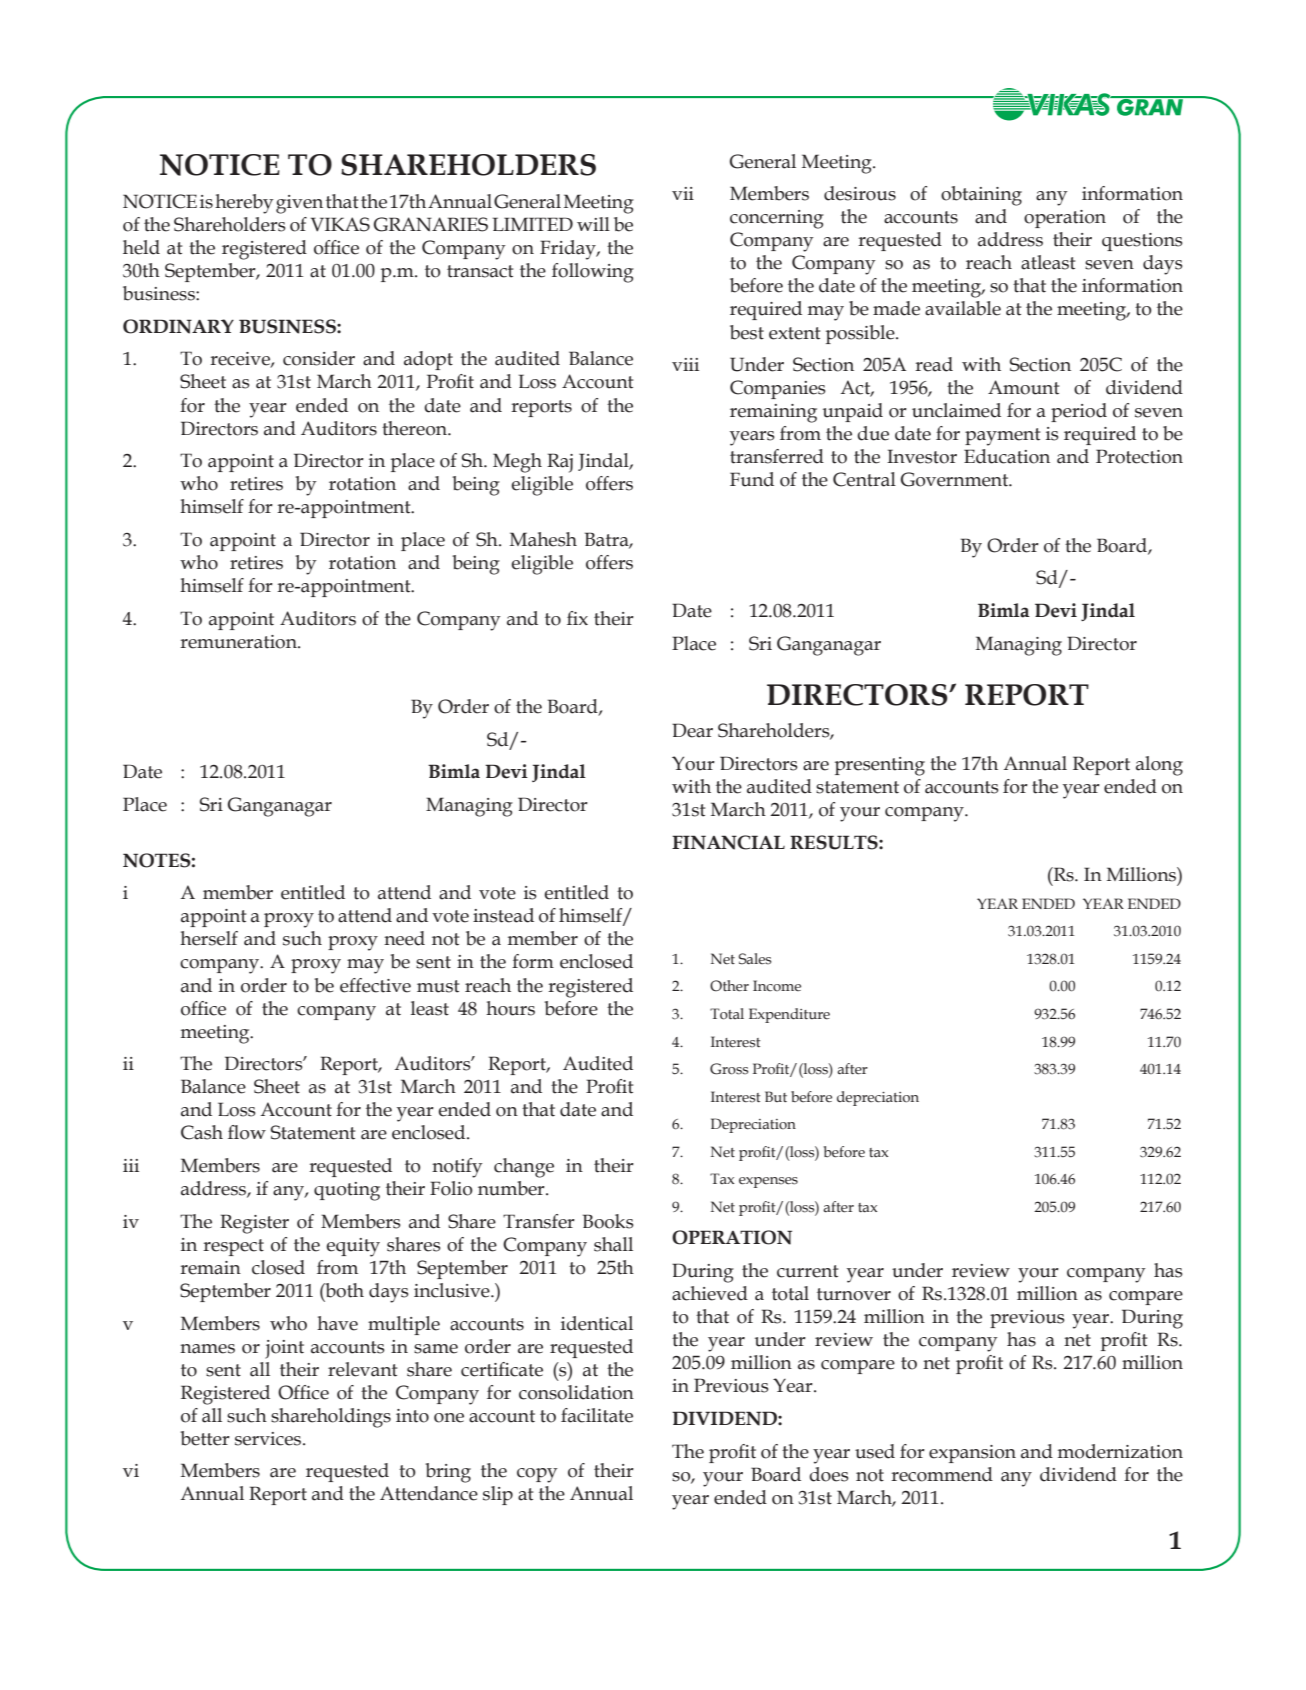  Describe the element at coordinates (202, 1132) in the image. I see `Cash` at that location.
